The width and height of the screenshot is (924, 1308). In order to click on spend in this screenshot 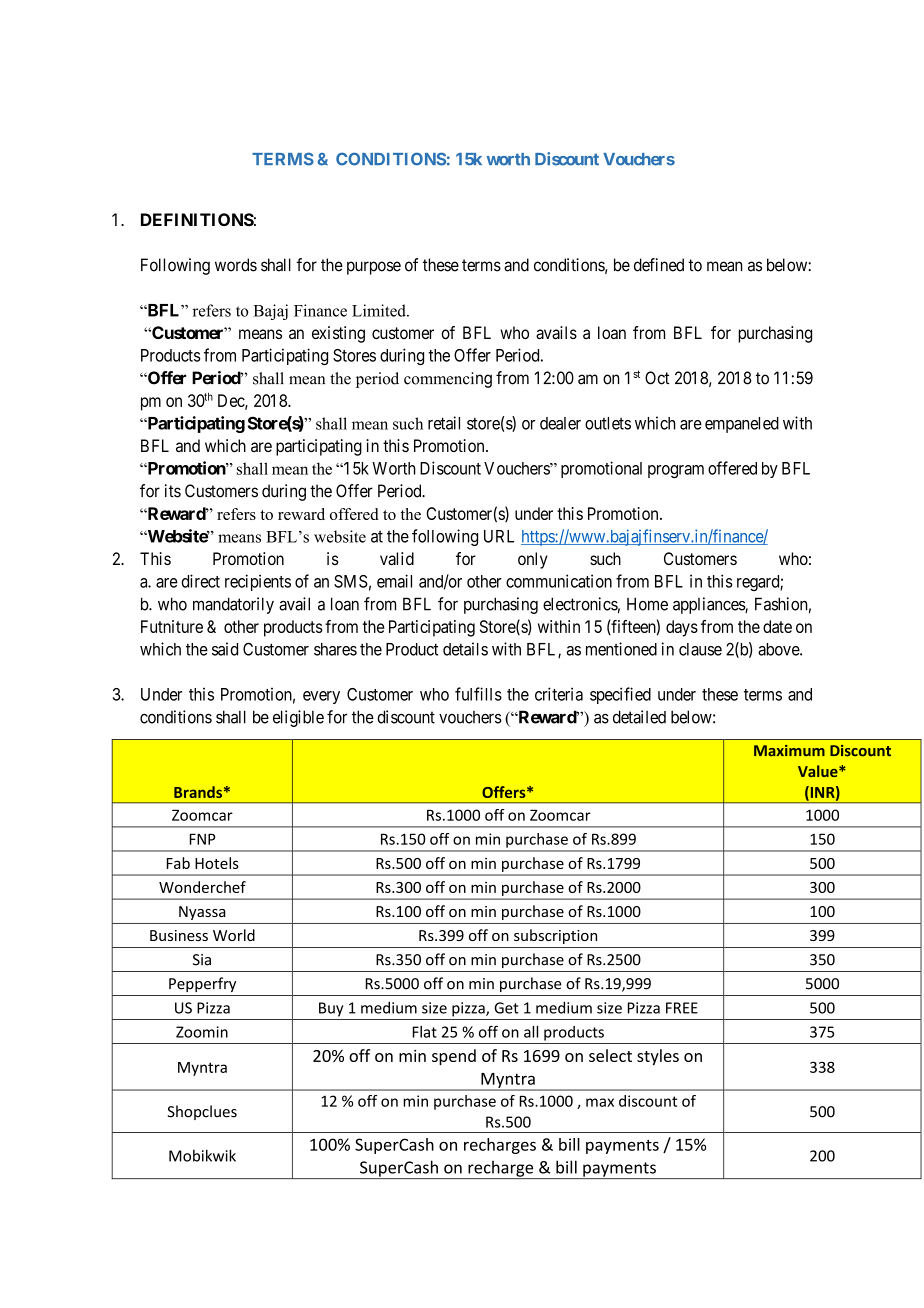, I will do `click(454, 1057)`.
